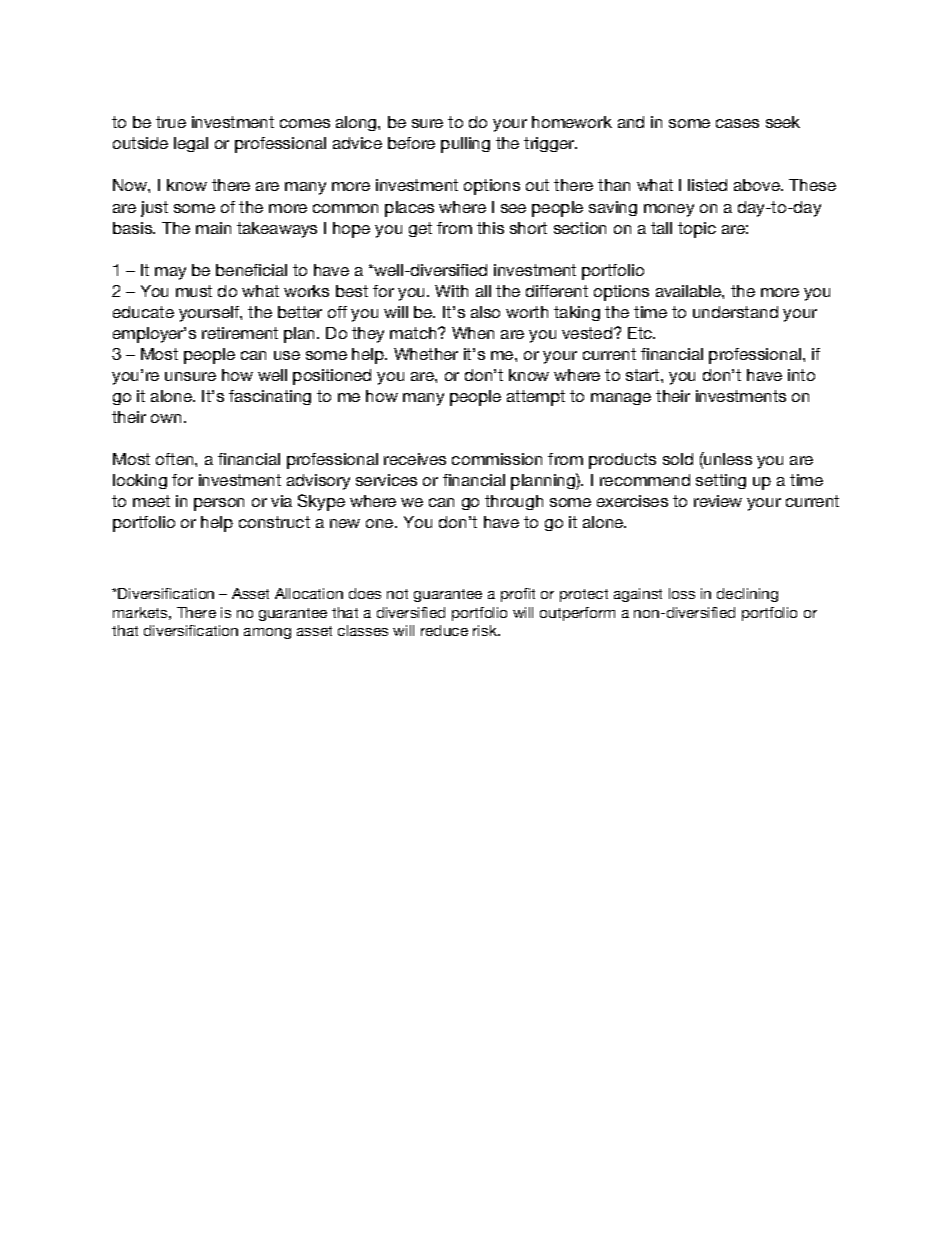  What do you see at coordinates (267, 633) in the screenshot?
I see `among` at bounding box center [267, 633].
